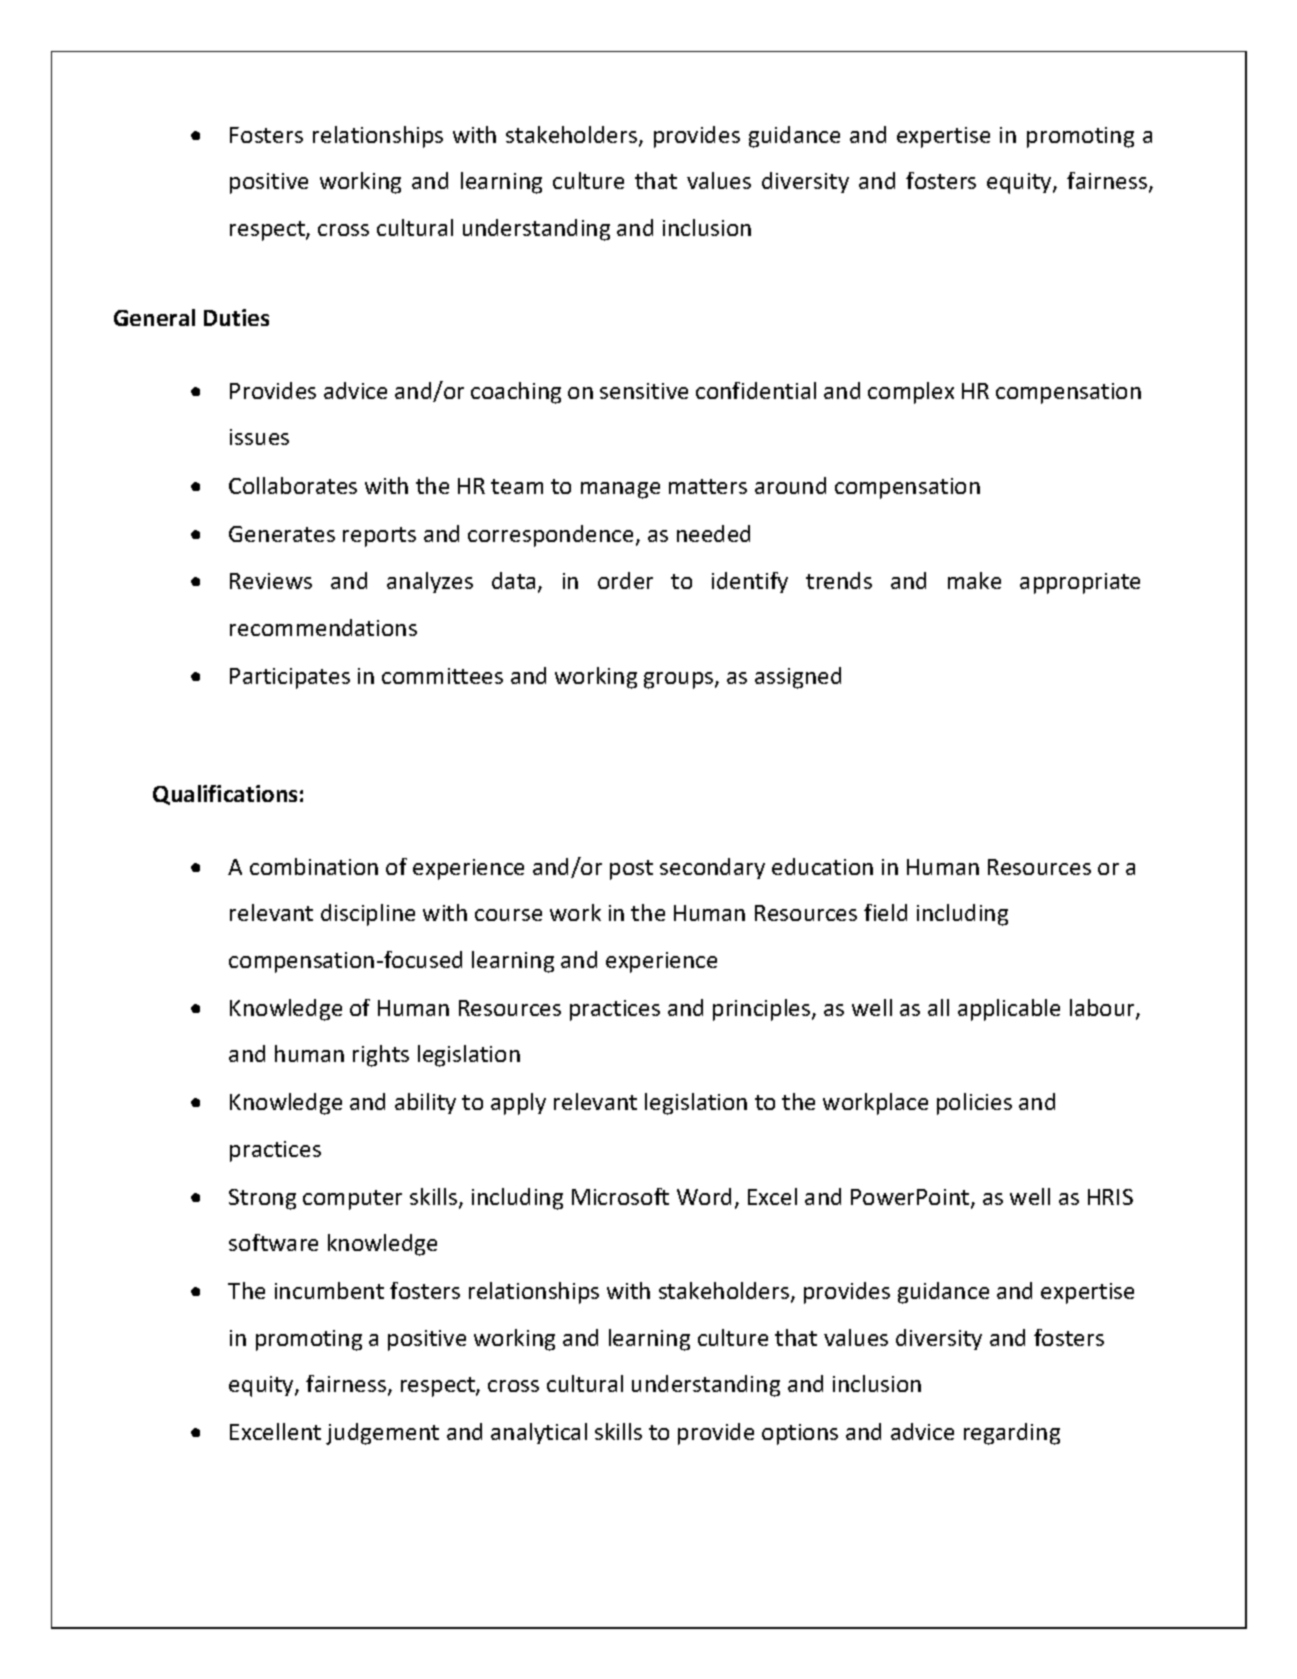  What do you see at coordinates (911, 393) in the image?
I see `complex` at bounding box center [911, 393].
